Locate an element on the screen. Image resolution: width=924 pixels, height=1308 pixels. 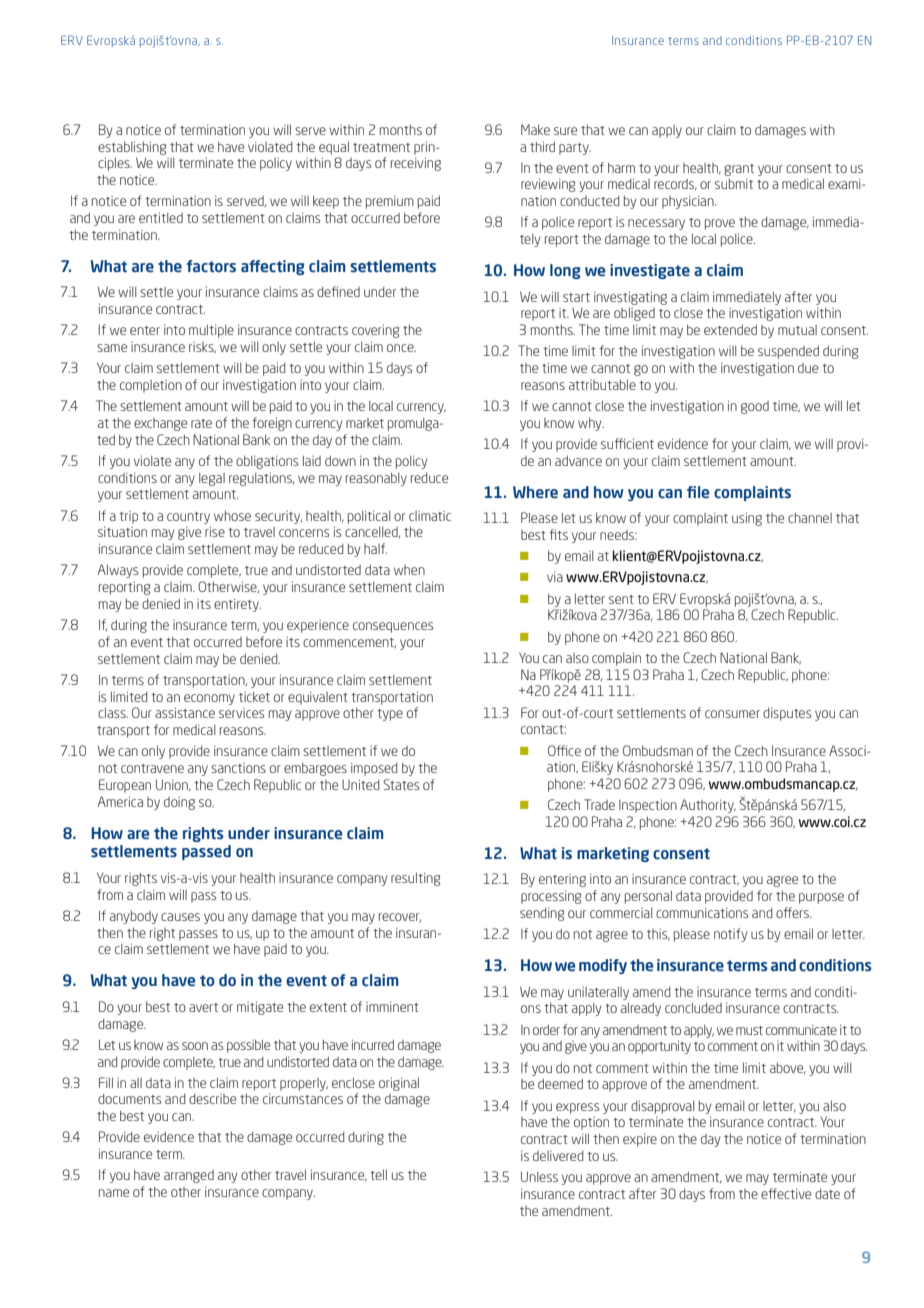
legal is located at coordinates (212, 479).
